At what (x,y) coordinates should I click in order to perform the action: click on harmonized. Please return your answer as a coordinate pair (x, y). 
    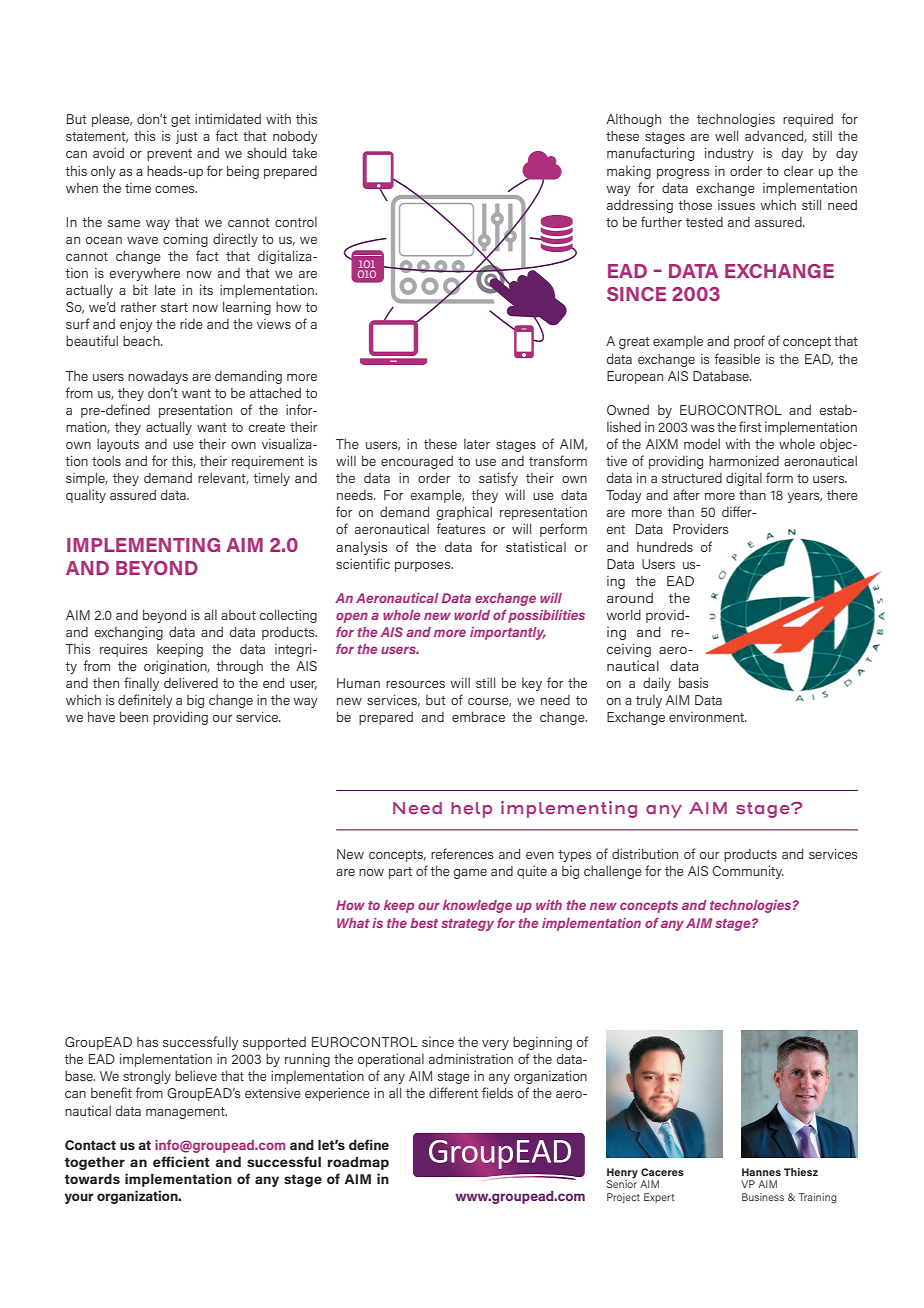
    Looking at the image, I should click on (744, 460).
